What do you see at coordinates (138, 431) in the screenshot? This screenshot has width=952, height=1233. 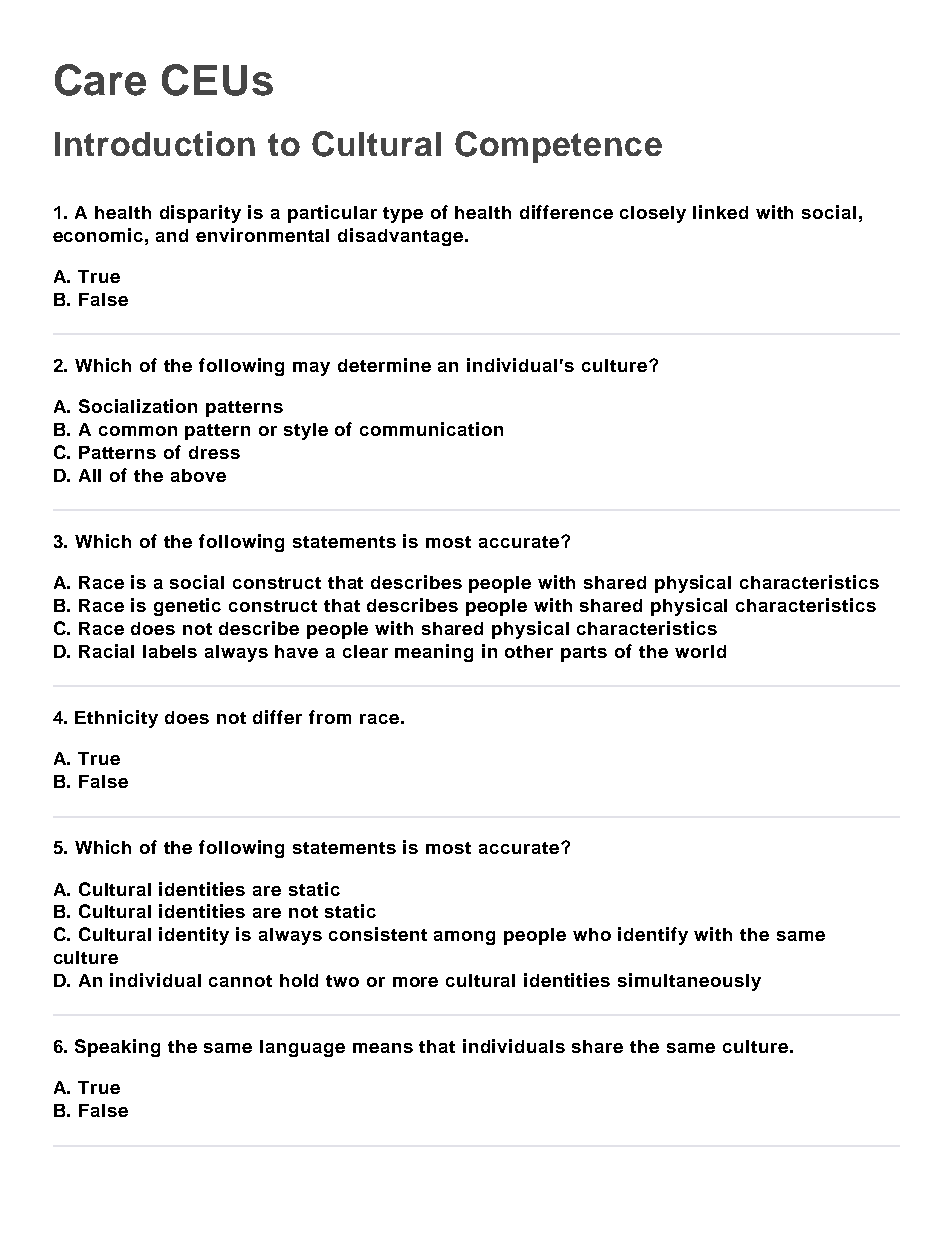 I see `common` at bounding box center [138, 431].
